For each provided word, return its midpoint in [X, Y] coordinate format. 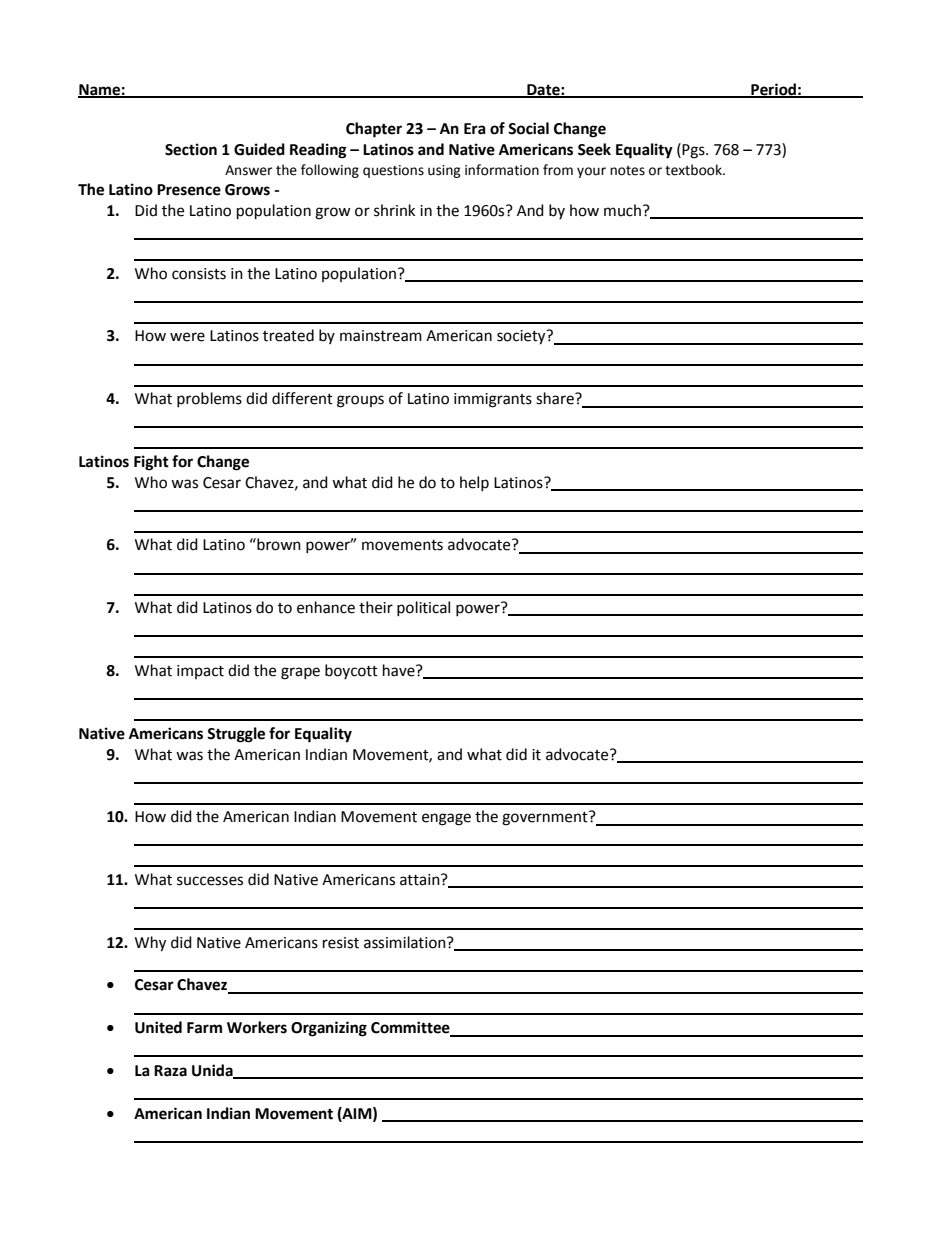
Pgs [694, 151]
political [423, 608]
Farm [204, 1028]
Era [475, 129]
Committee [411, 1028]
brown [278, 544]
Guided [259, 149]
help [474, 483]
